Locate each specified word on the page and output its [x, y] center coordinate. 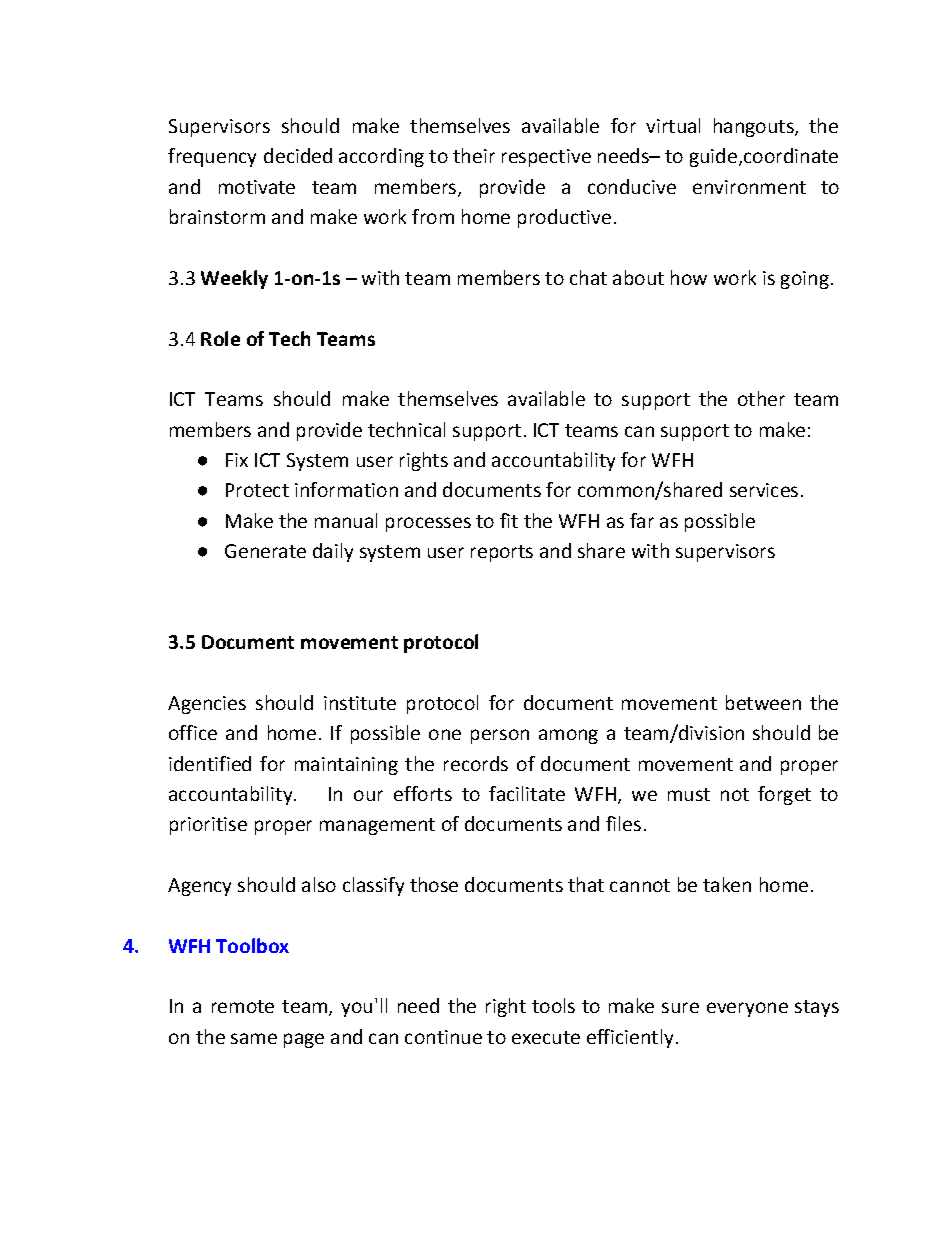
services [764, 490]
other [761, 398]
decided [298, 155]
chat [588, 277]
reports [502, 553]
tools [553, 1005]
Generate [265, 551]
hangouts [755, 127]
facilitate [527, 793]
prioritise [208, 826]
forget [784, 795]
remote [243, 1006]
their [474, 155]
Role [220, 338]
